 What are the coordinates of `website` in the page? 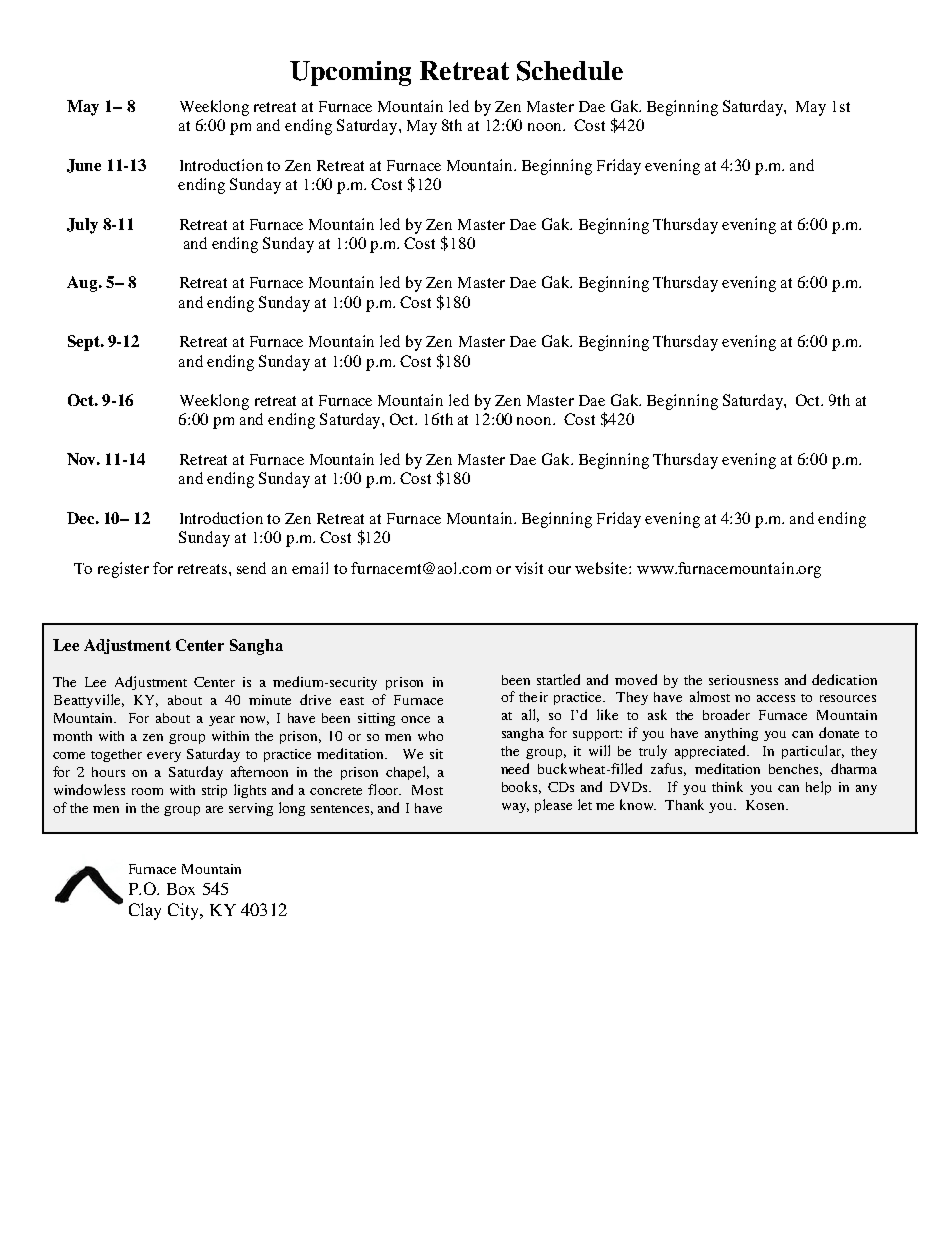 It's located at (602, 568).
